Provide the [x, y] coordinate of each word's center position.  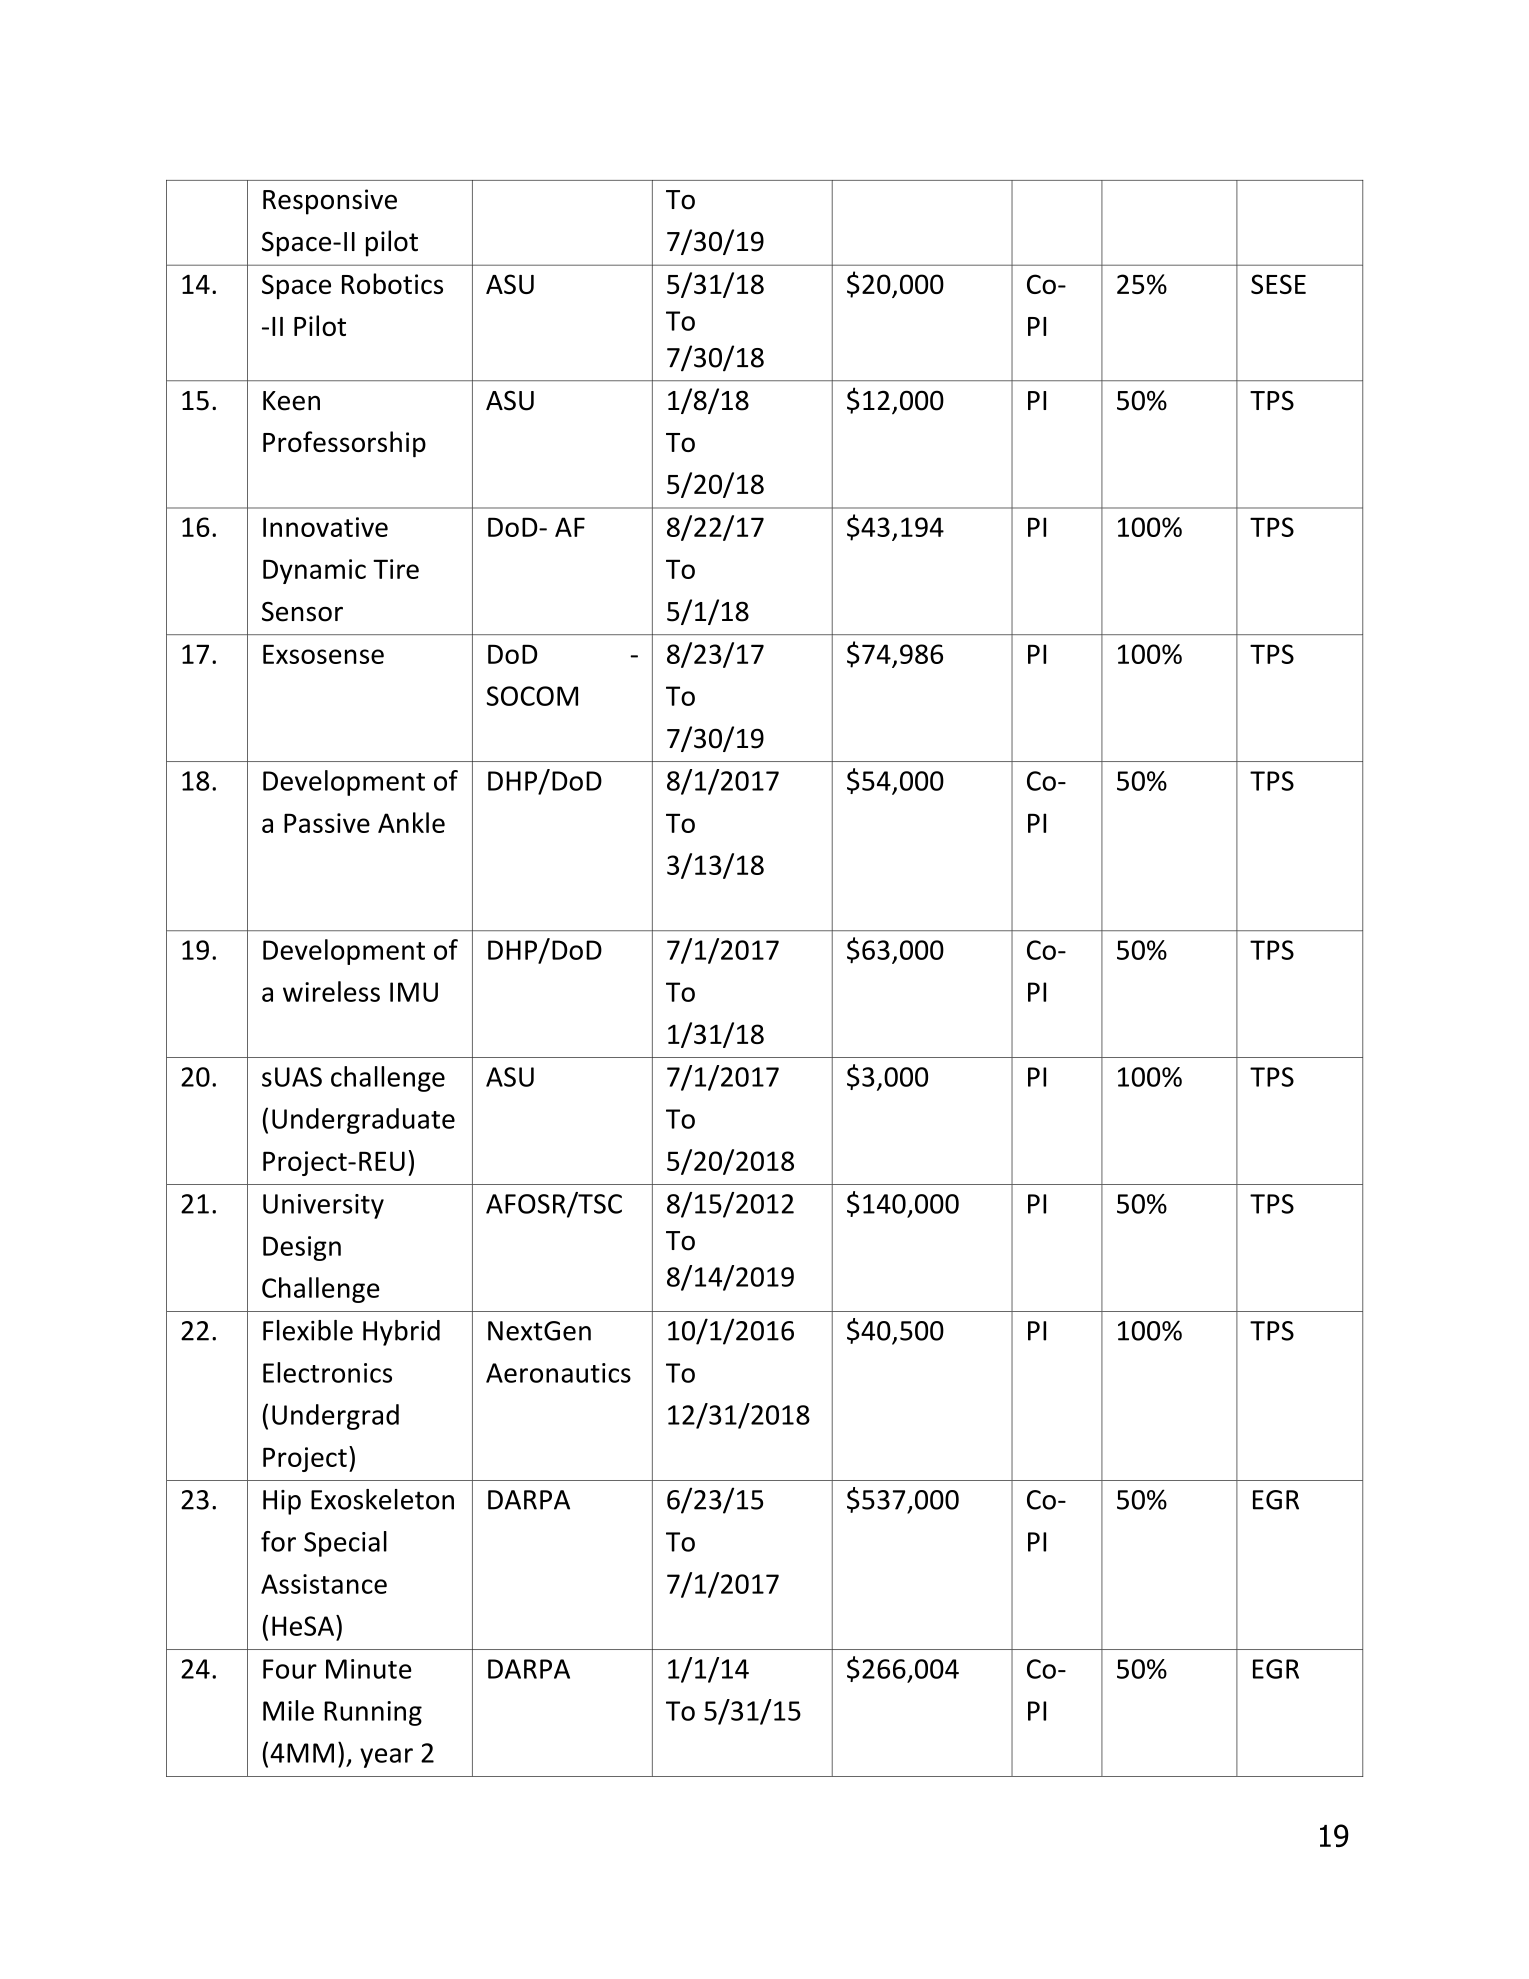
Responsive [330, 202]
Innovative [325, 527]
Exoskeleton [382, 1499]
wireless [331, 991]
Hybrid [401, 1333]
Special [345, 1544]
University [323, 1206]
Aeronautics [558, 1373]
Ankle [411, 822]
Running [373, 1713]
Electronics [327, 1372]
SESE [1278, 284]
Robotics [392, 283]
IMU [414, 992]
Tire [396, 569]
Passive [327, 823]
